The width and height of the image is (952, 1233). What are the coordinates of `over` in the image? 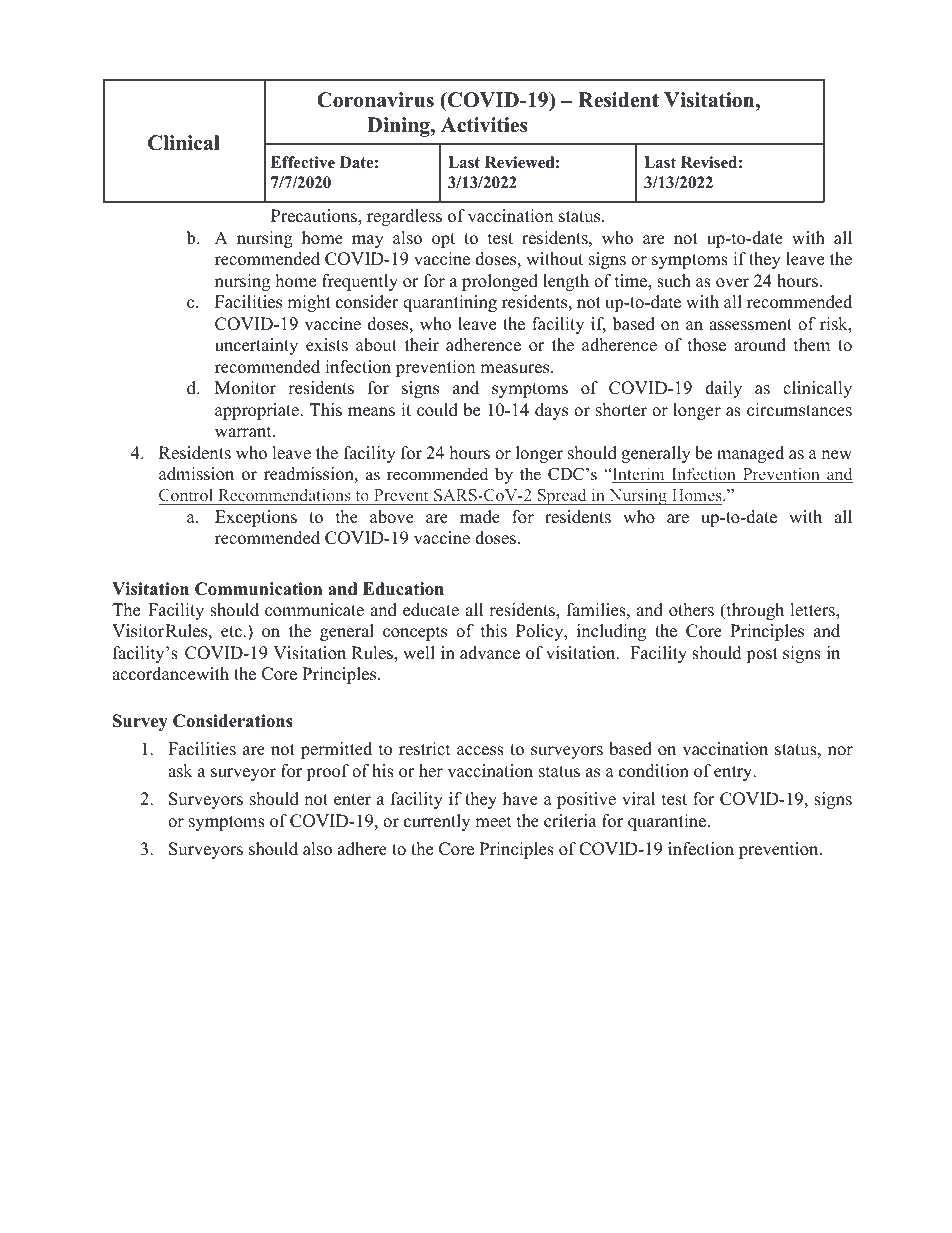 It's located at (732, 283).
